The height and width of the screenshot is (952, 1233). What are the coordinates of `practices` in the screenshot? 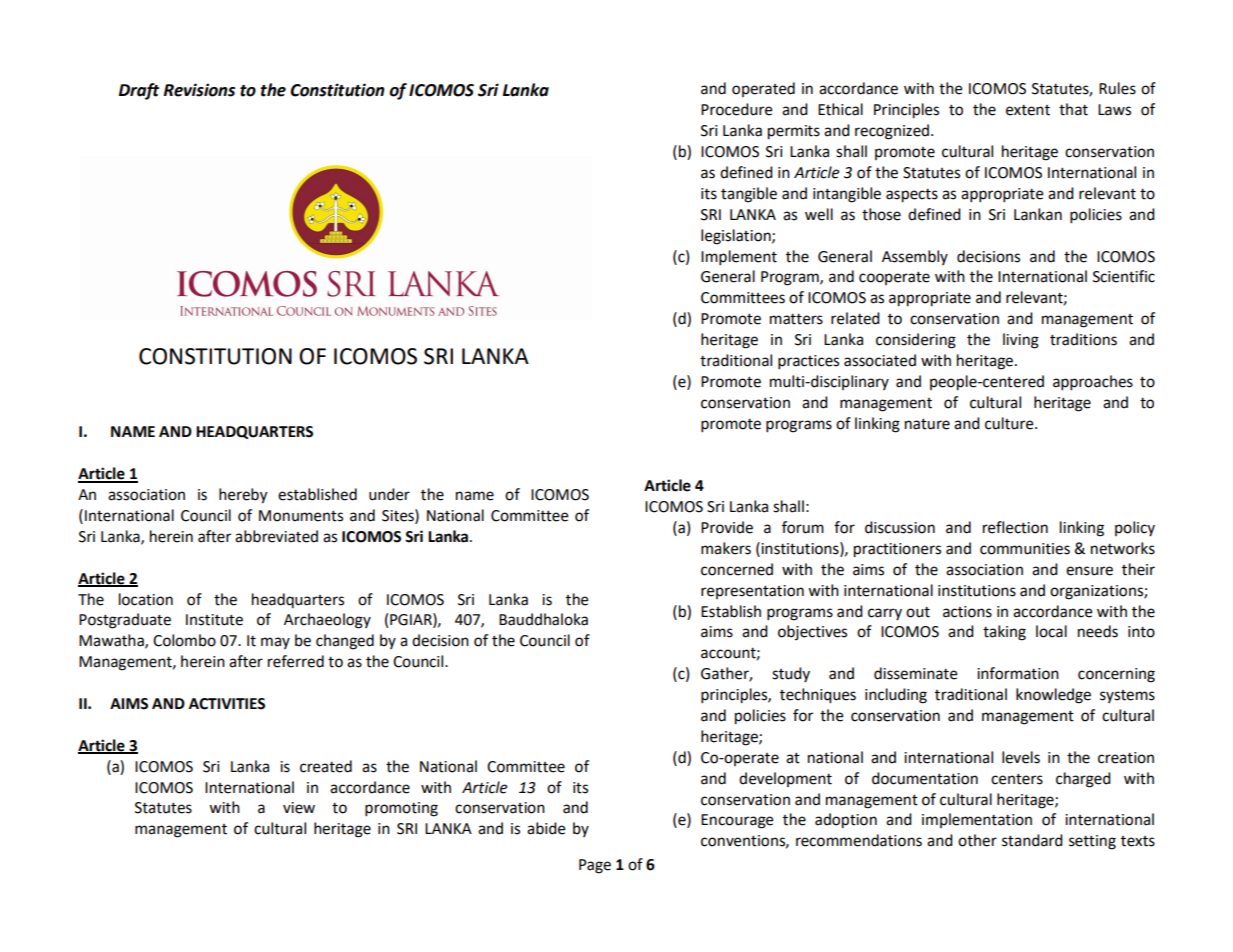 It's located at (808, 362).
